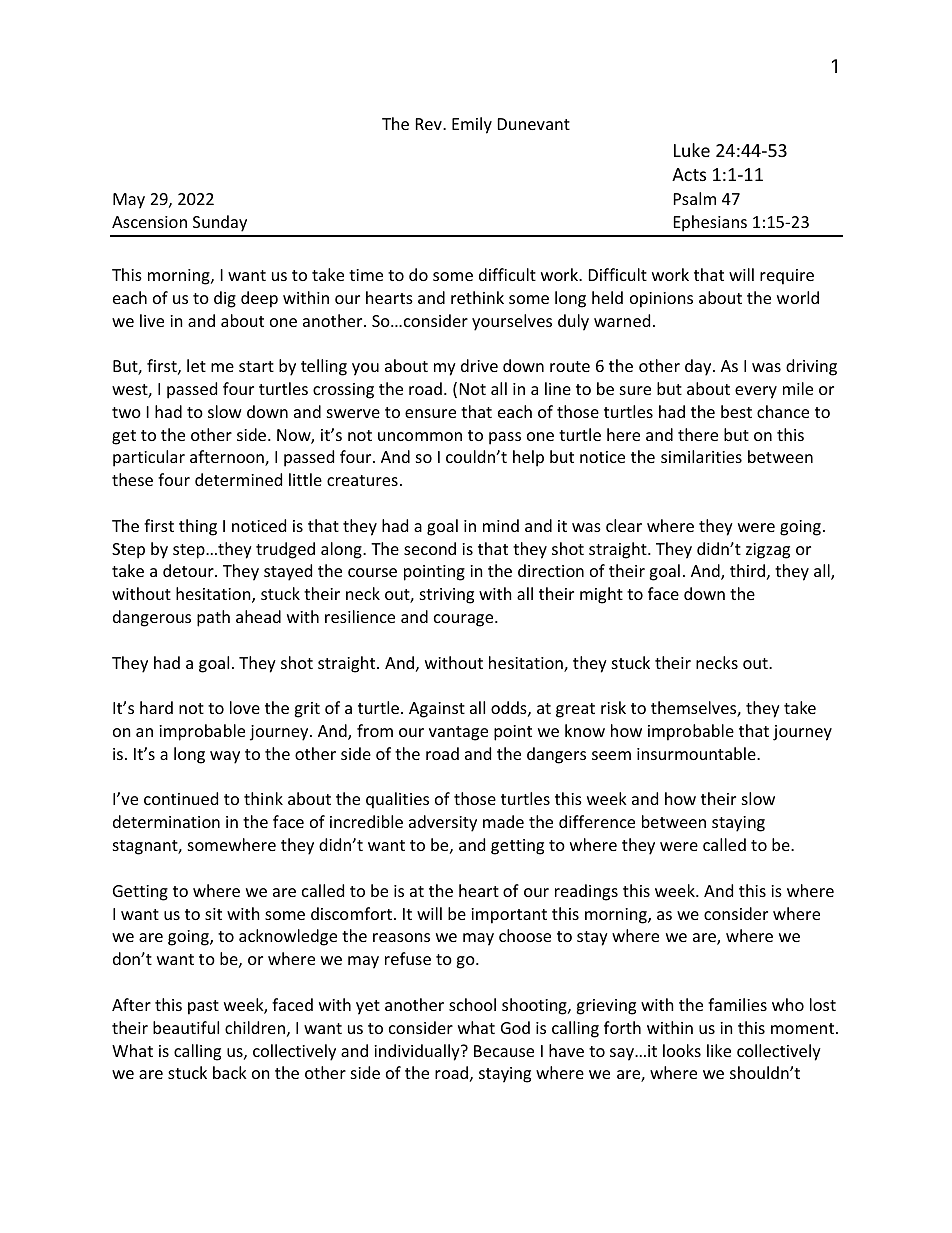 The width and height of the image is (952, 1233). Describe the element at coordinates (756, 392) in the image. I see `every` at that location.
